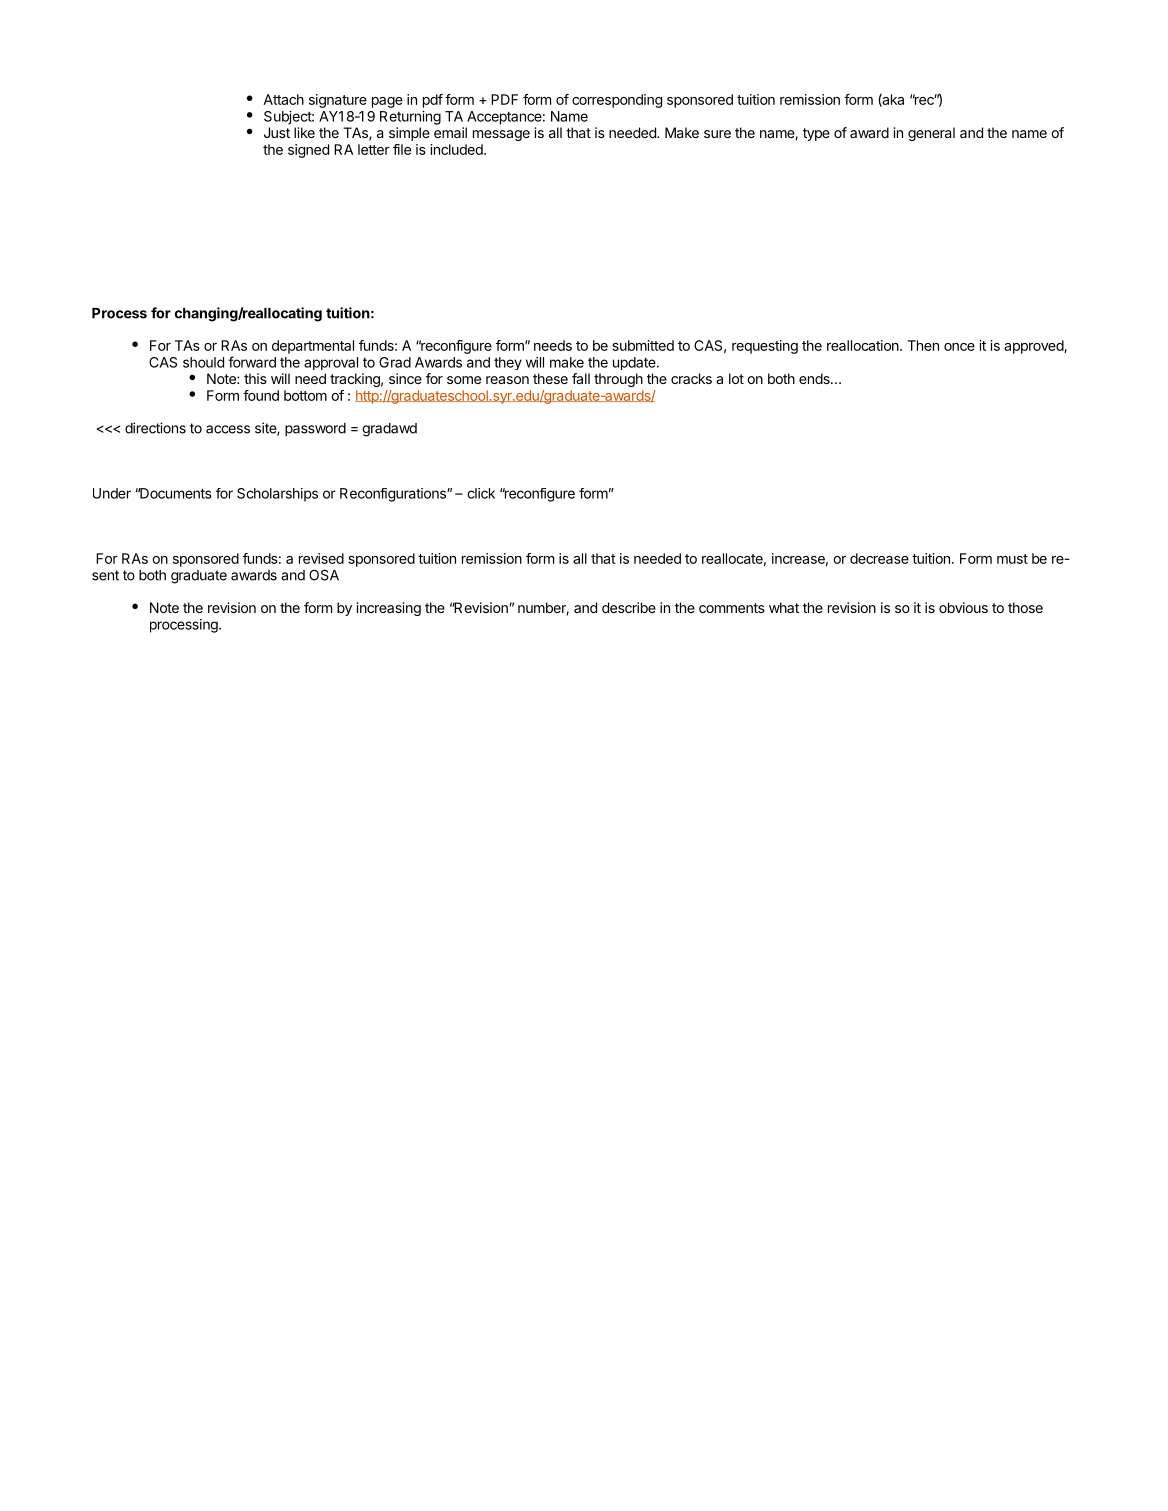 The height and width of the screenshot is (1511, 1168). I want to click on Documents, so click(175, 493).
